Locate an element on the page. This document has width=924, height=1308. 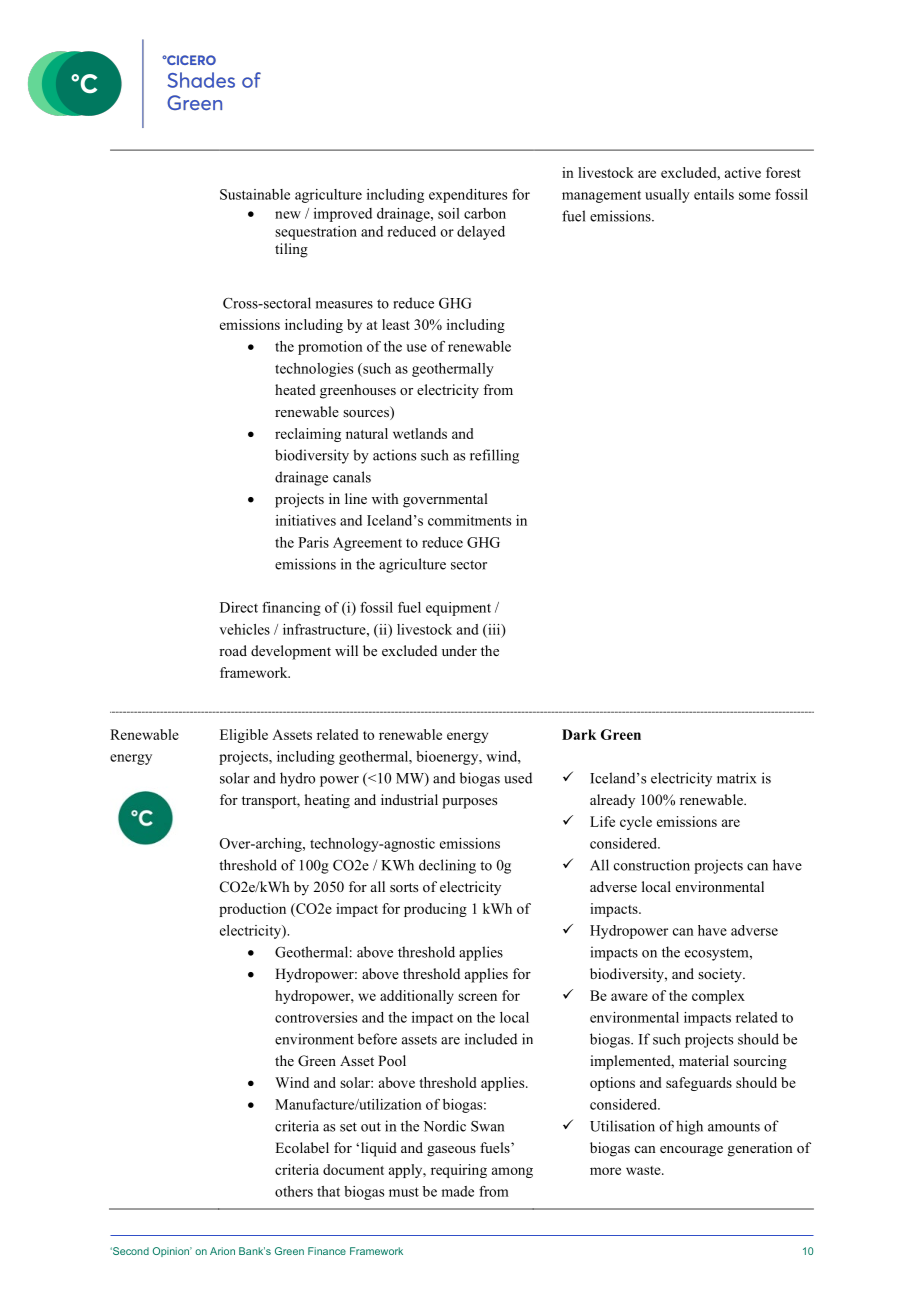
commitments is located at coordinates (469, 520).
